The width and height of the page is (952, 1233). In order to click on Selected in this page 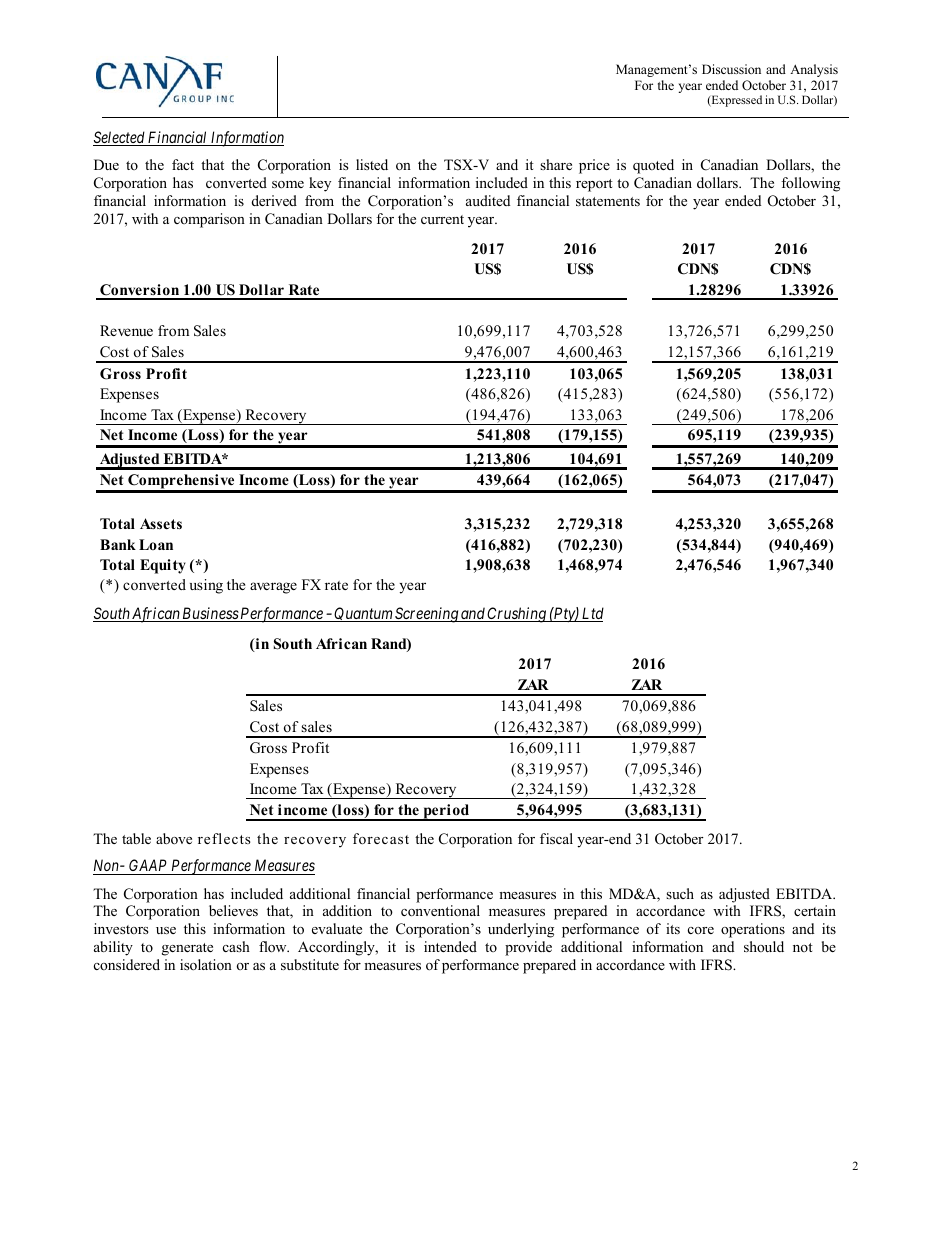, I will do `click(120, 138)`.
